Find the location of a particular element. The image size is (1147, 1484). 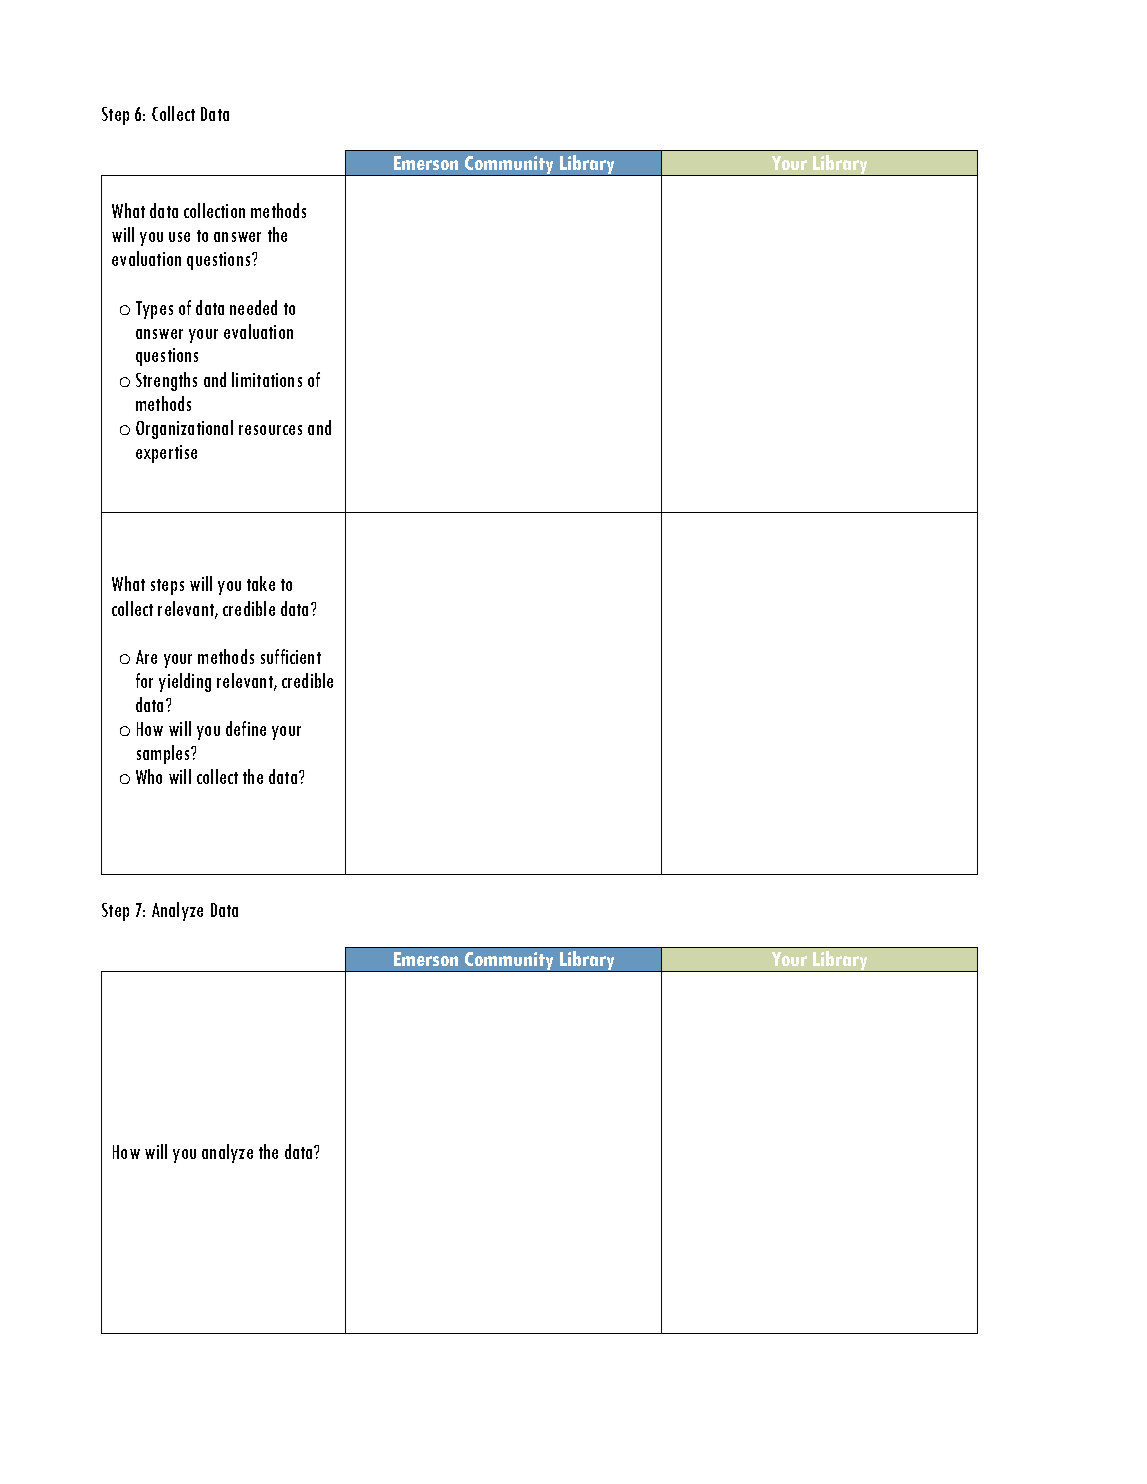

resources is located at coordinates (270, 430).
